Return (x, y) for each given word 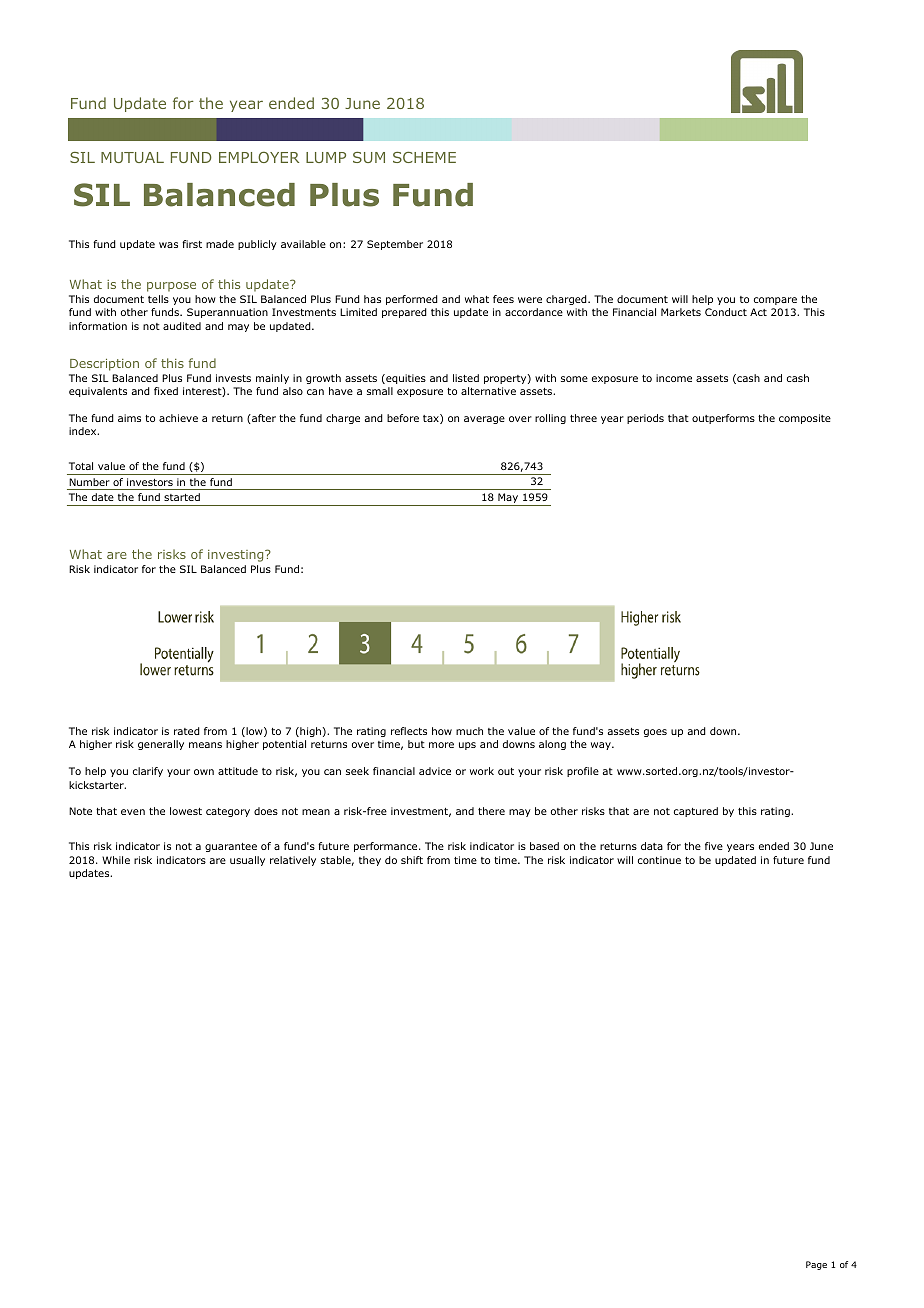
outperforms (723, 419)
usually (247, 861)
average (484, 420)
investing (237, 556)
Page (816, 1265)
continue (659, 860)
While (116, 860)
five (714, 846)
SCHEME (424, 157)
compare (775, 301)
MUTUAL (132, 157)
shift (412, 860)
